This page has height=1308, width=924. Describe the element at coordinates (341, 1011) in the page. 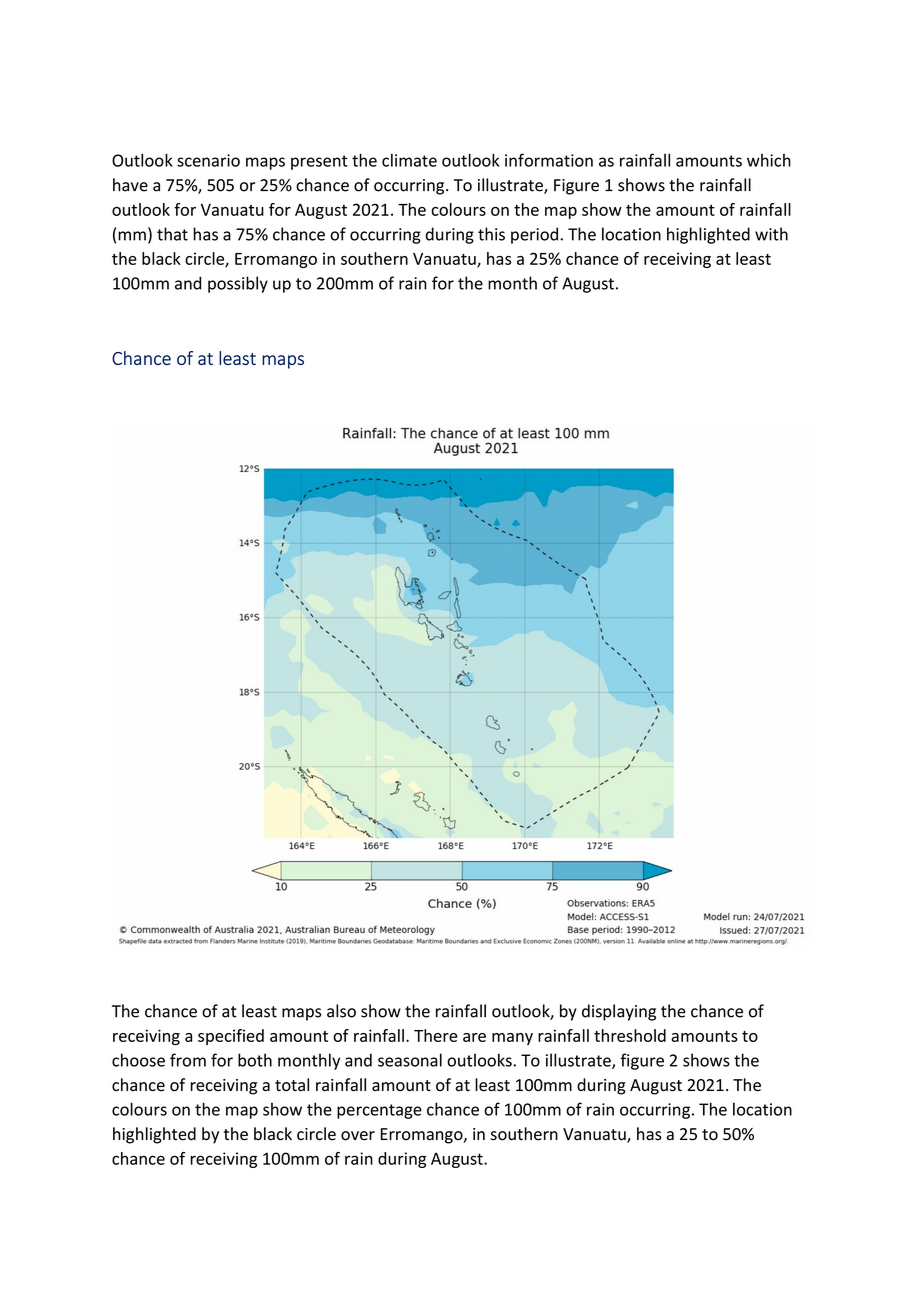

I see `also` at that location.
